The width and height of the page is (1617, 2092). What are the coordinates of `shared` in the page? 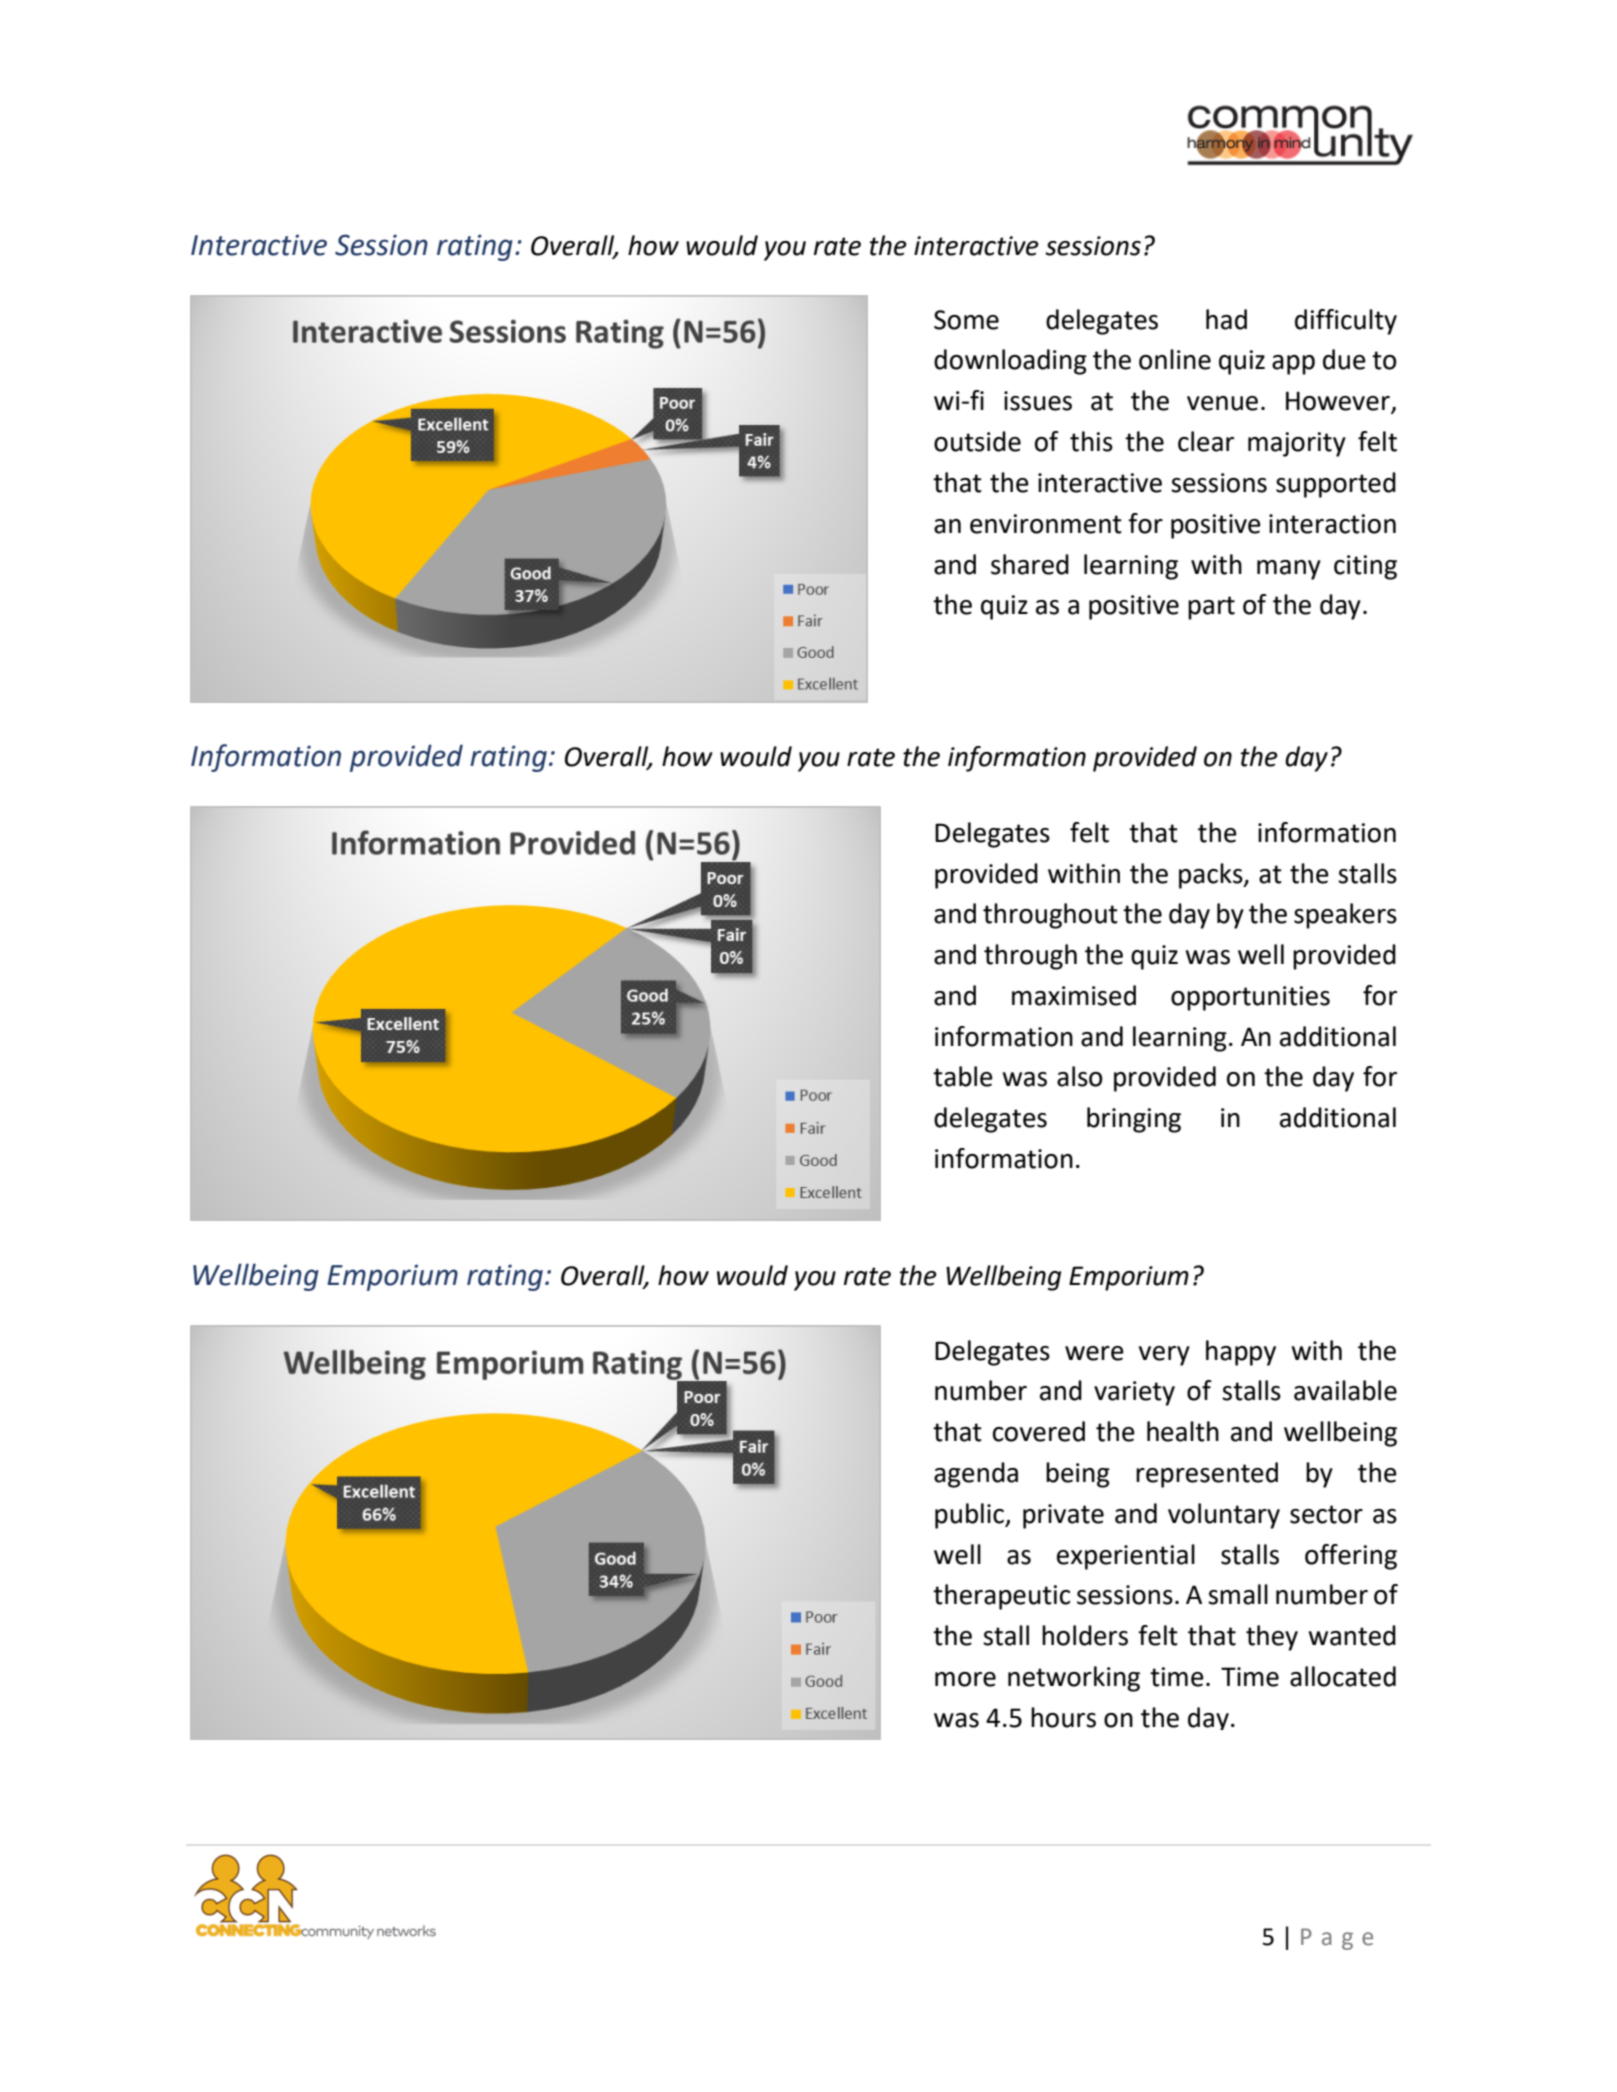 It's located at (1030, 564).
